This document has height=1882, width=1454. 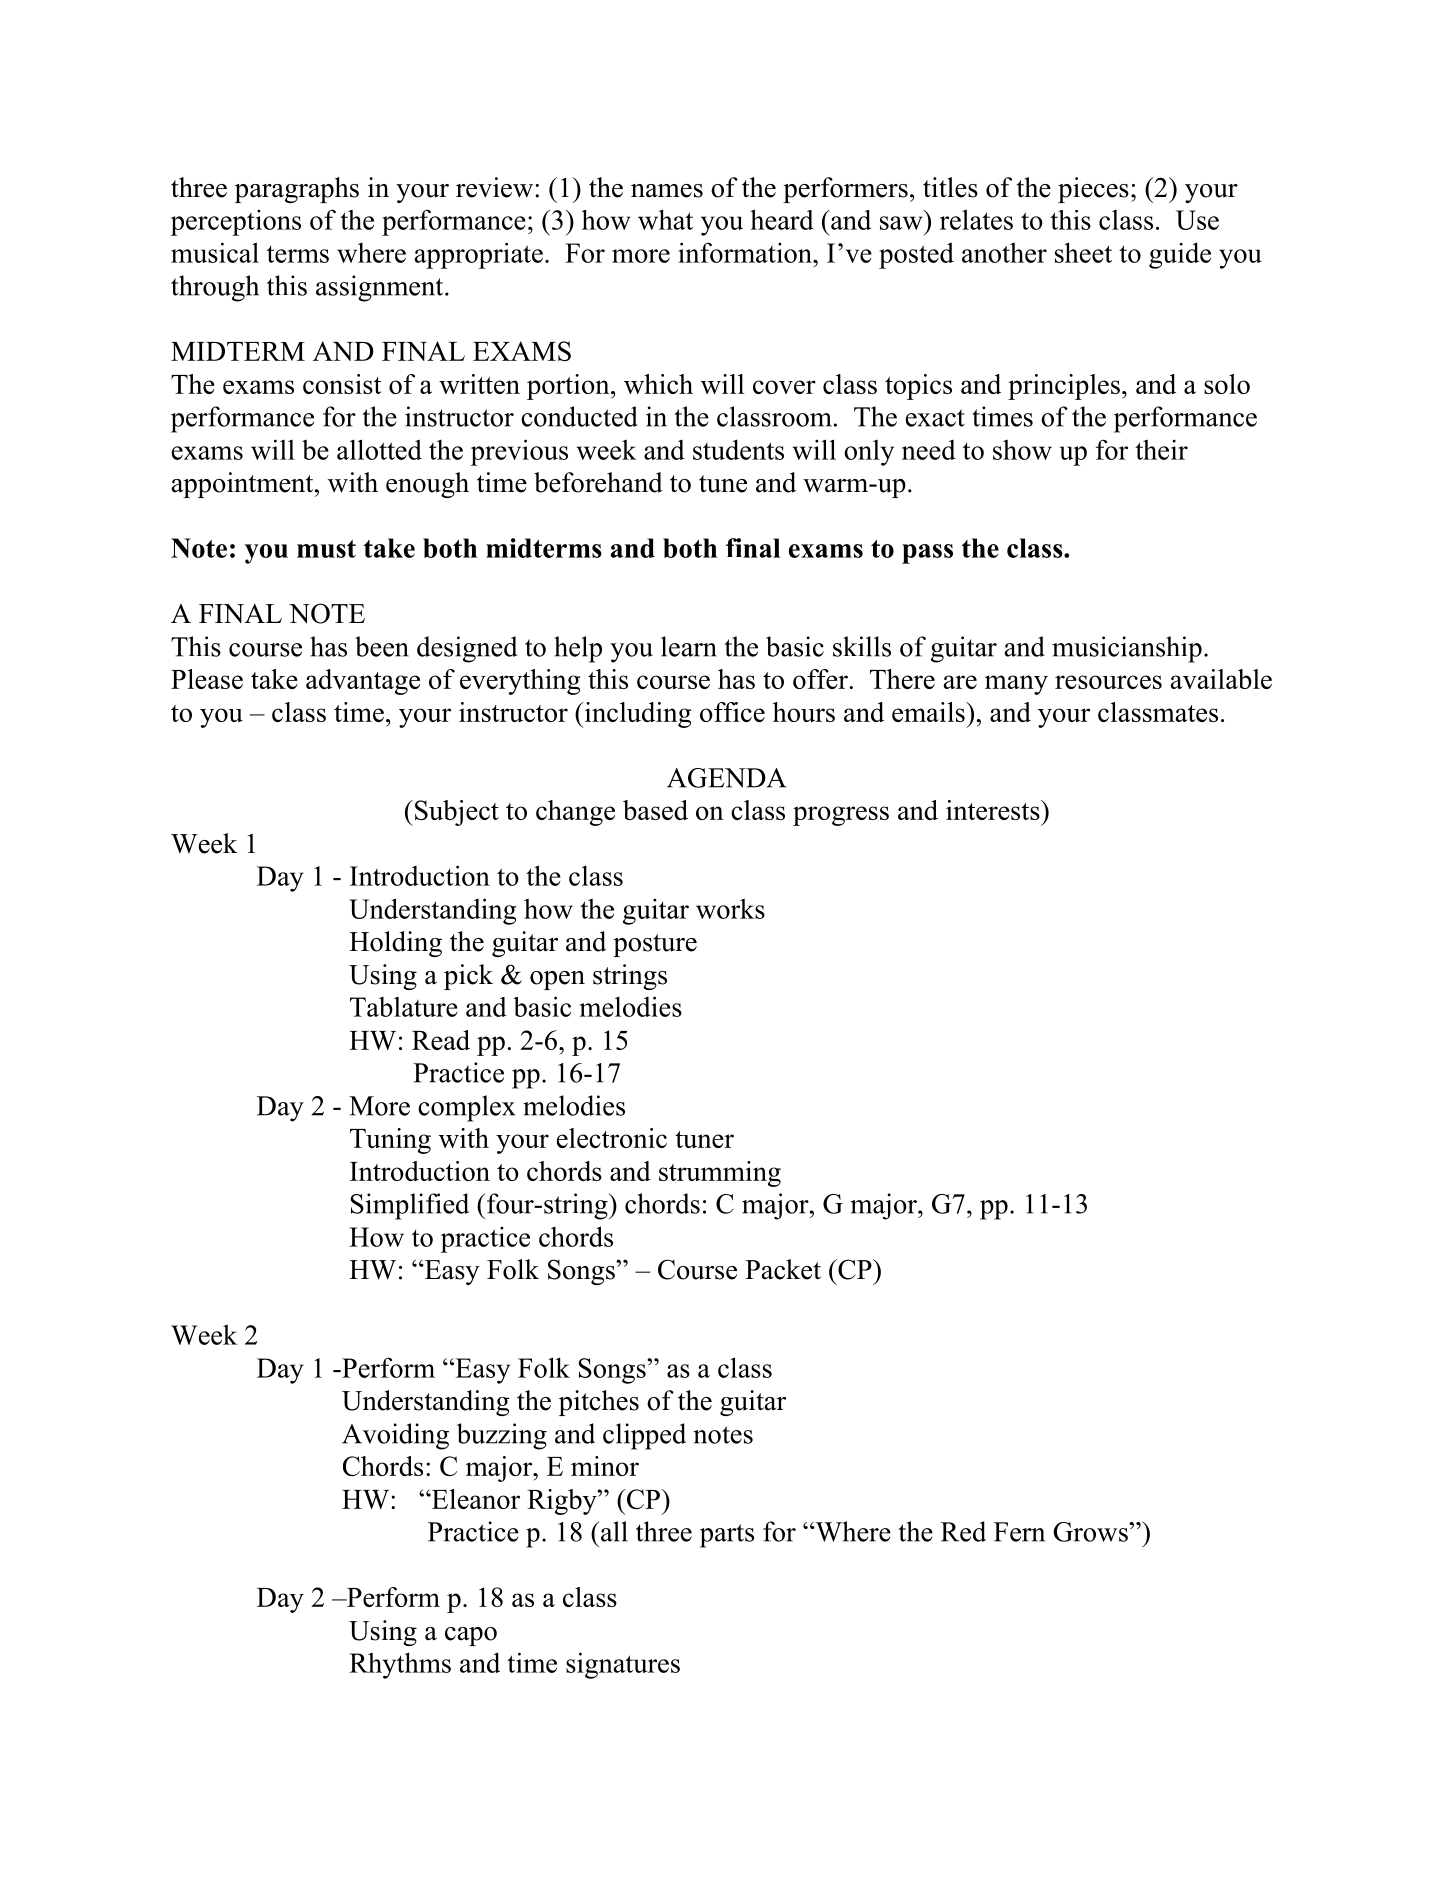 I want to click on information, so click(x=746, y=252).
